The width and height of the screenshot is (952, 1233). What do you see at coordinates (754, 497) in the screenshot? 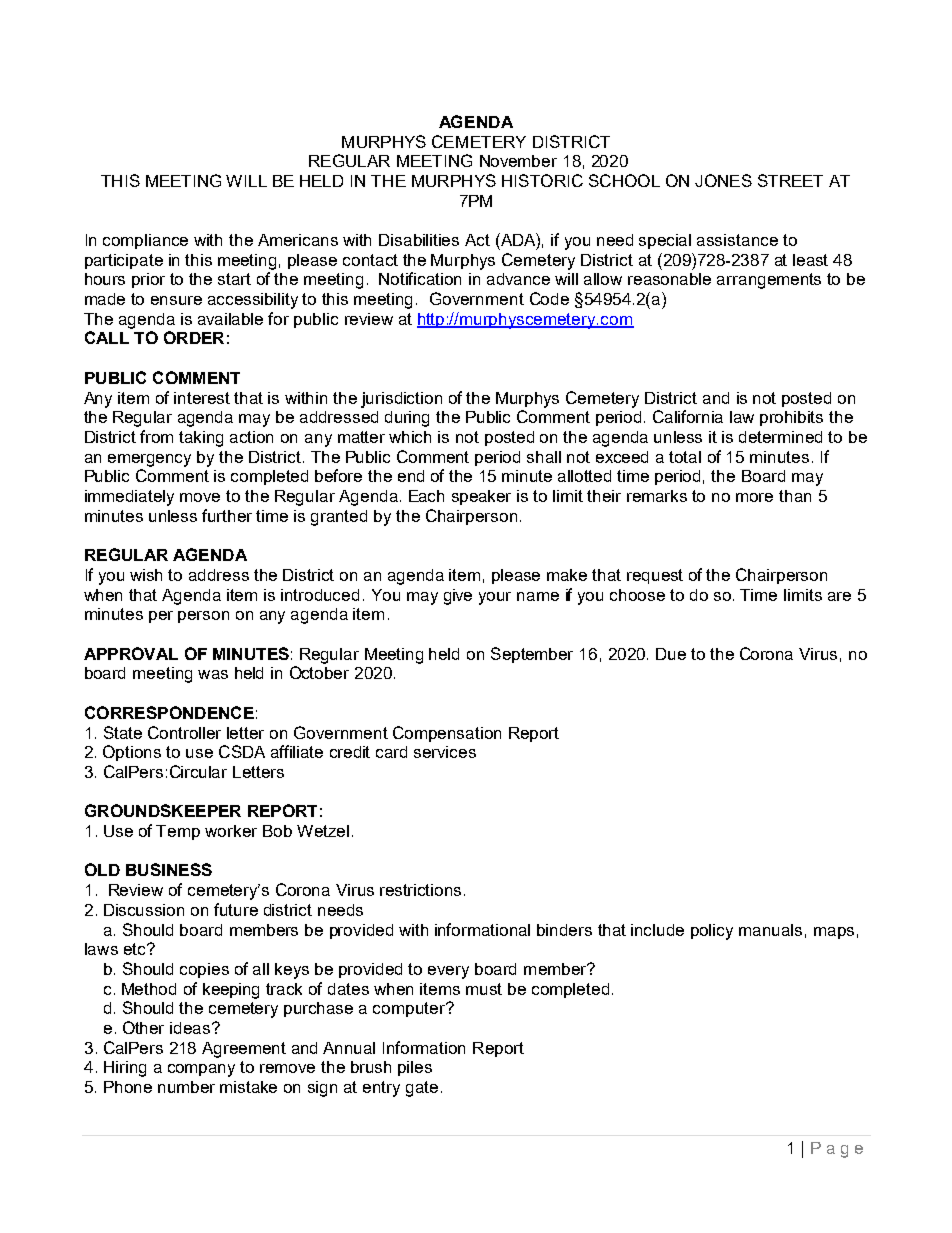
I see `more` at bounding box center [754, 497].
